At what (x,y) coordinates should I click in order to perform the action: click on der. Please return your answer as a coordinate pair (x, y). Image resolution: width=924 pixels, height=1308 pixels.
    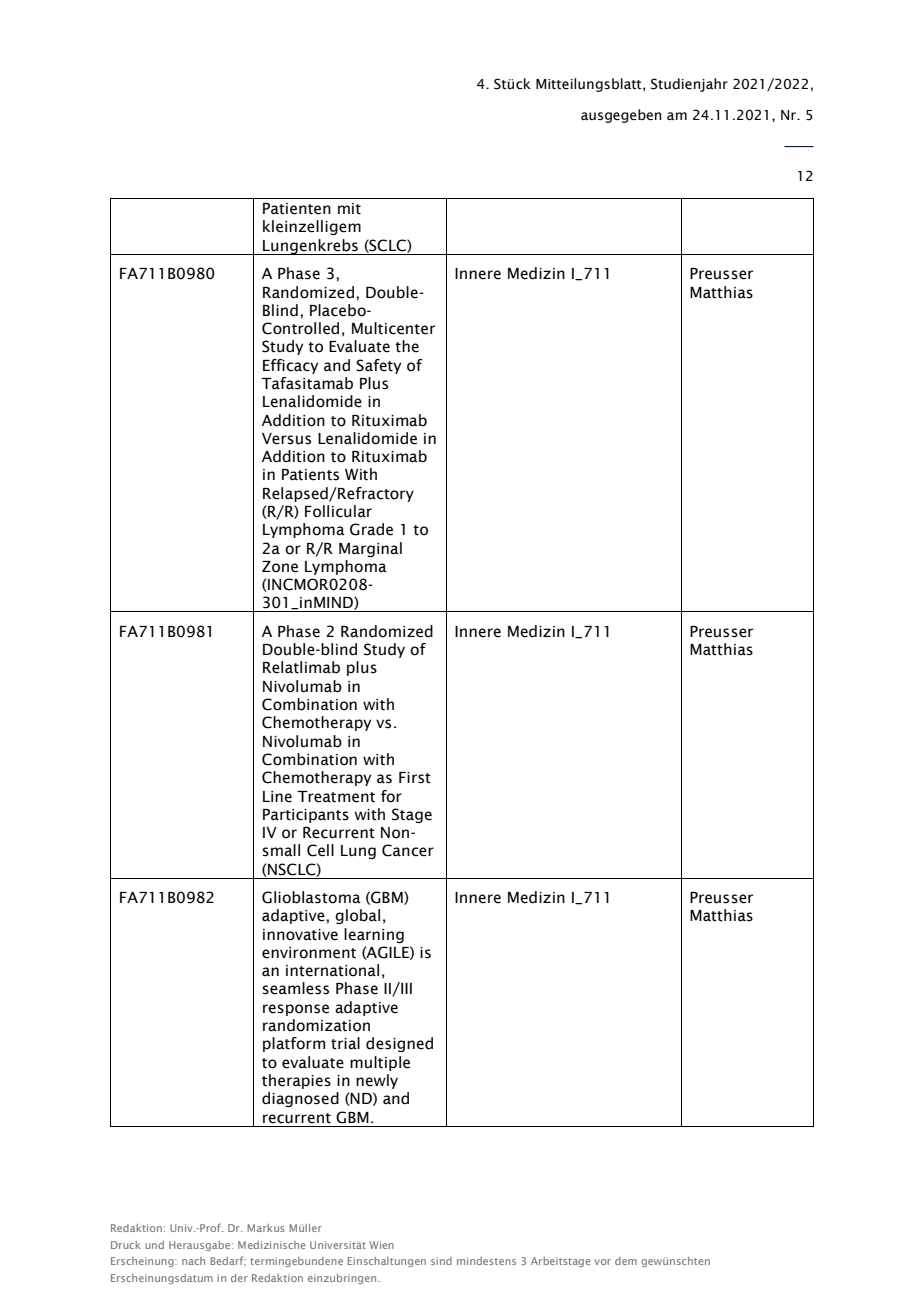
    Looking at the image, I should click on (239, 1278).
